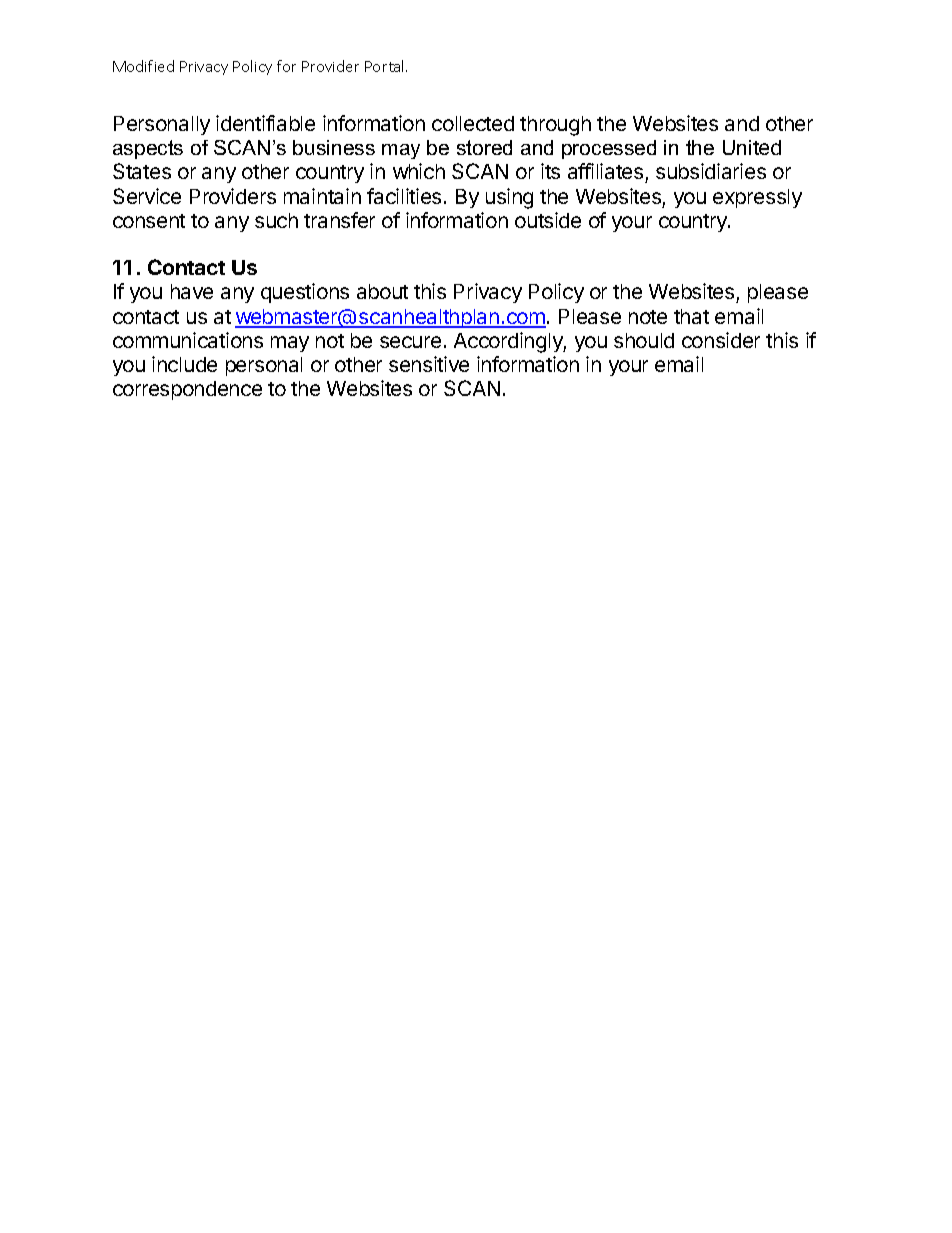 The width and height of the image is (952, 1233). What do you see at coordinates (143, 66) in the image?
I see `Modified` at bounding box center [143, 66].
